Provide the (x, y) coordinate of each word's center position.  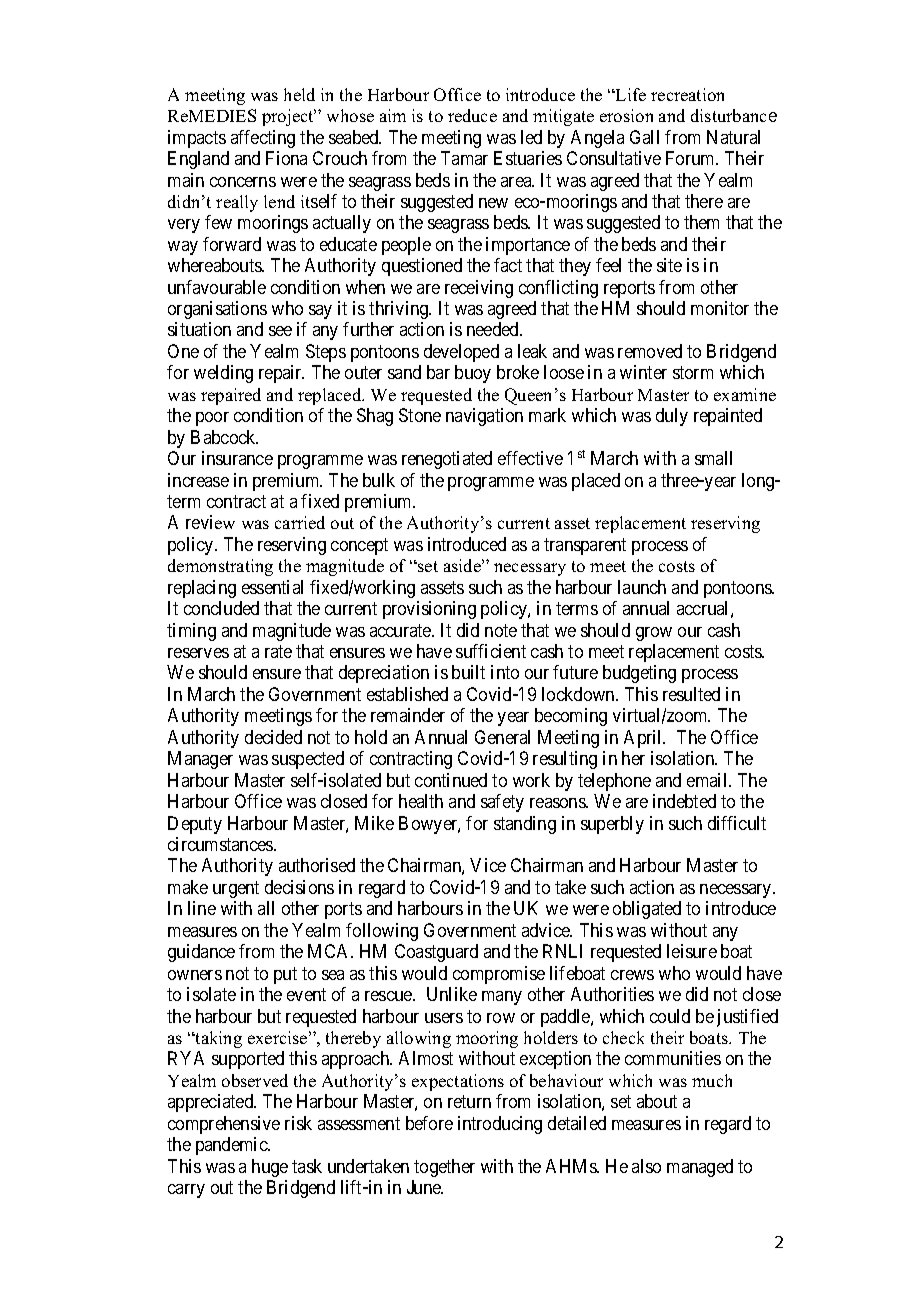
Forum (692, 158)
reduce (472, 115)
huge (270, 1168)
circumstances (221, 844)
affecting (263, 139)
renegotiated (447, 460)
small (713, 458)
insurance (237, 458)
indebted (684, 801)
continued (451, 780)
